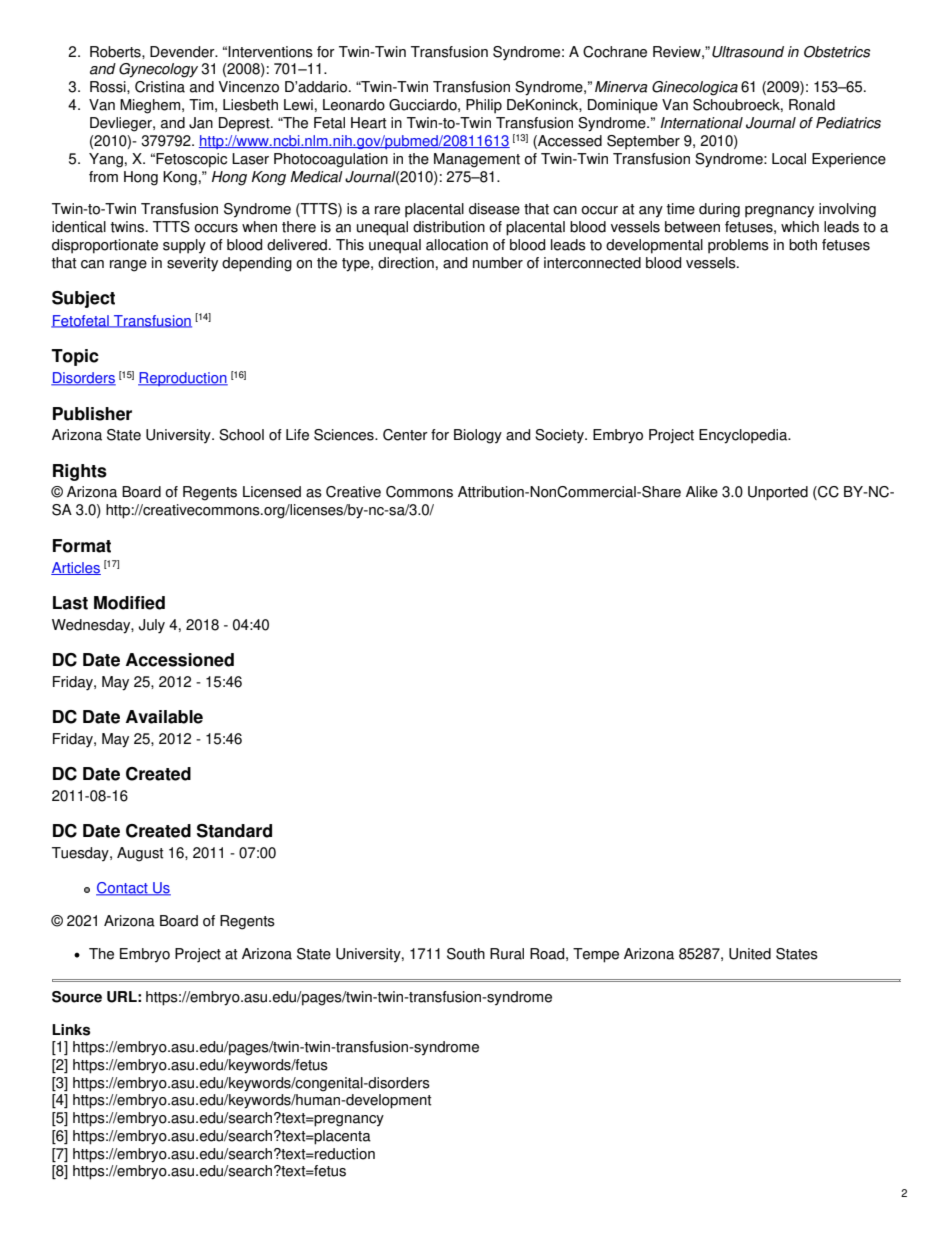 The height and width of the image is (1233, 952). What do you see at coordinates (77, 997) in the image?
I see `Source` at bounding box center [77, 997].
